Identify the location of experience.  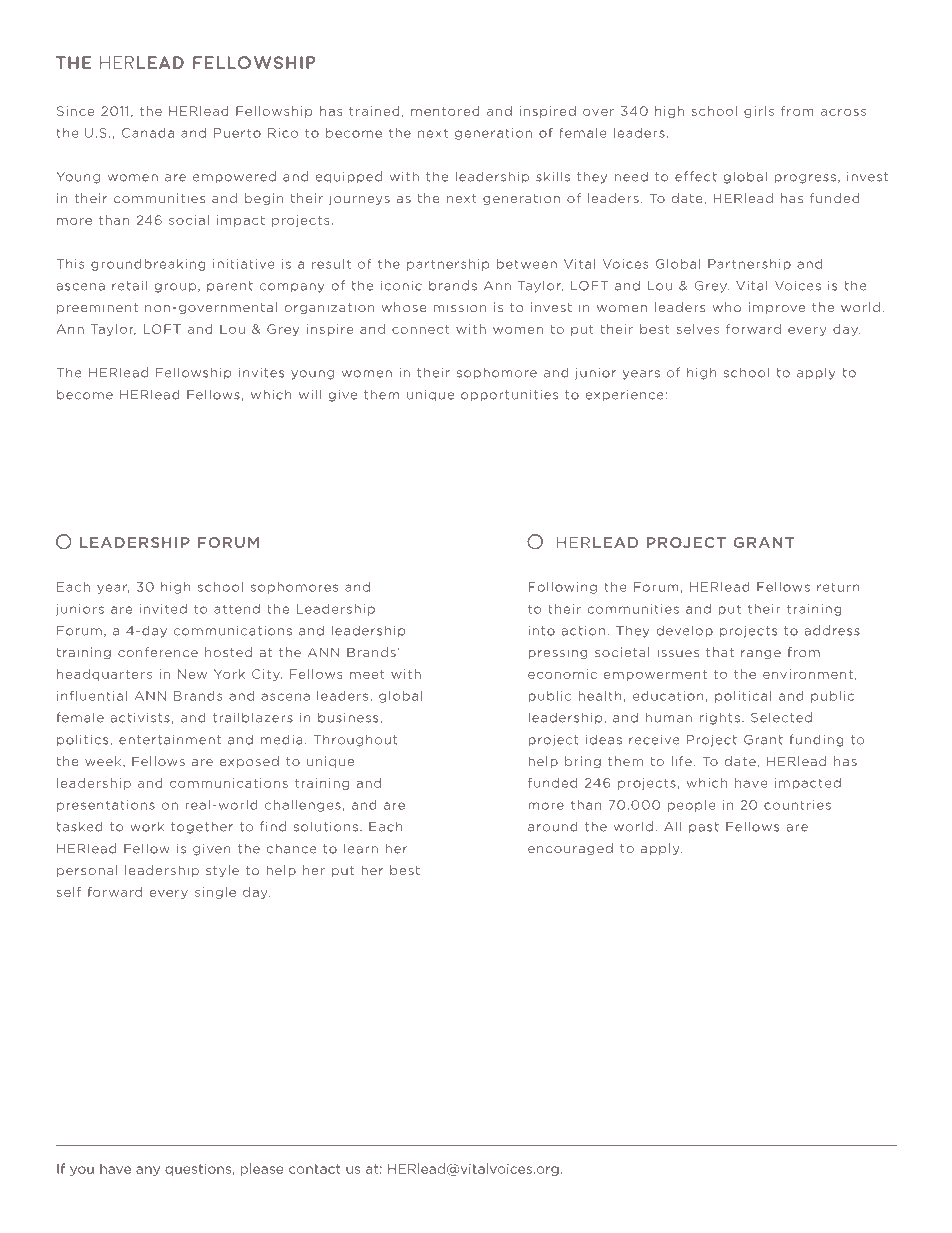
(625, 396).
